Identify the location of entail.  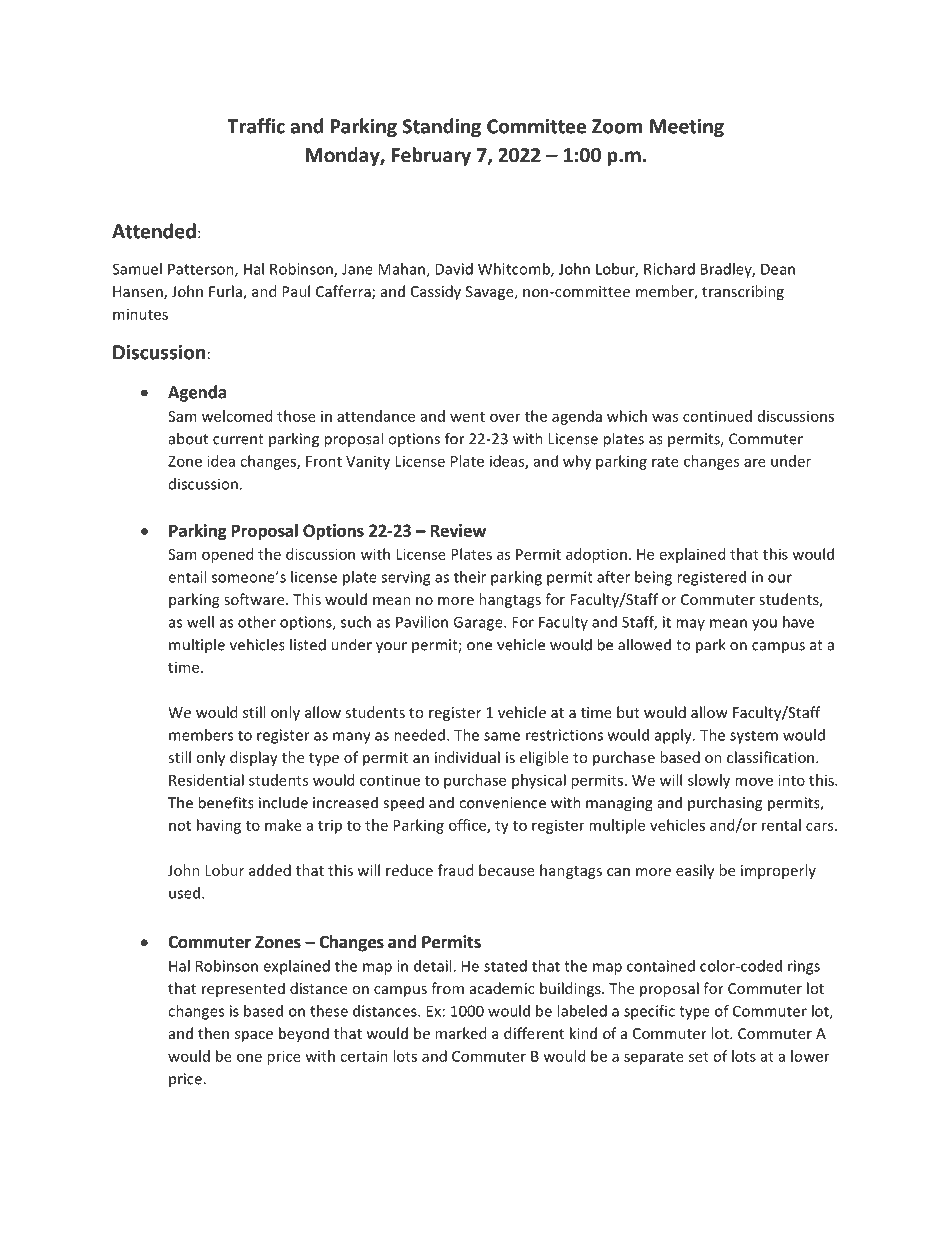
(187, 577).
